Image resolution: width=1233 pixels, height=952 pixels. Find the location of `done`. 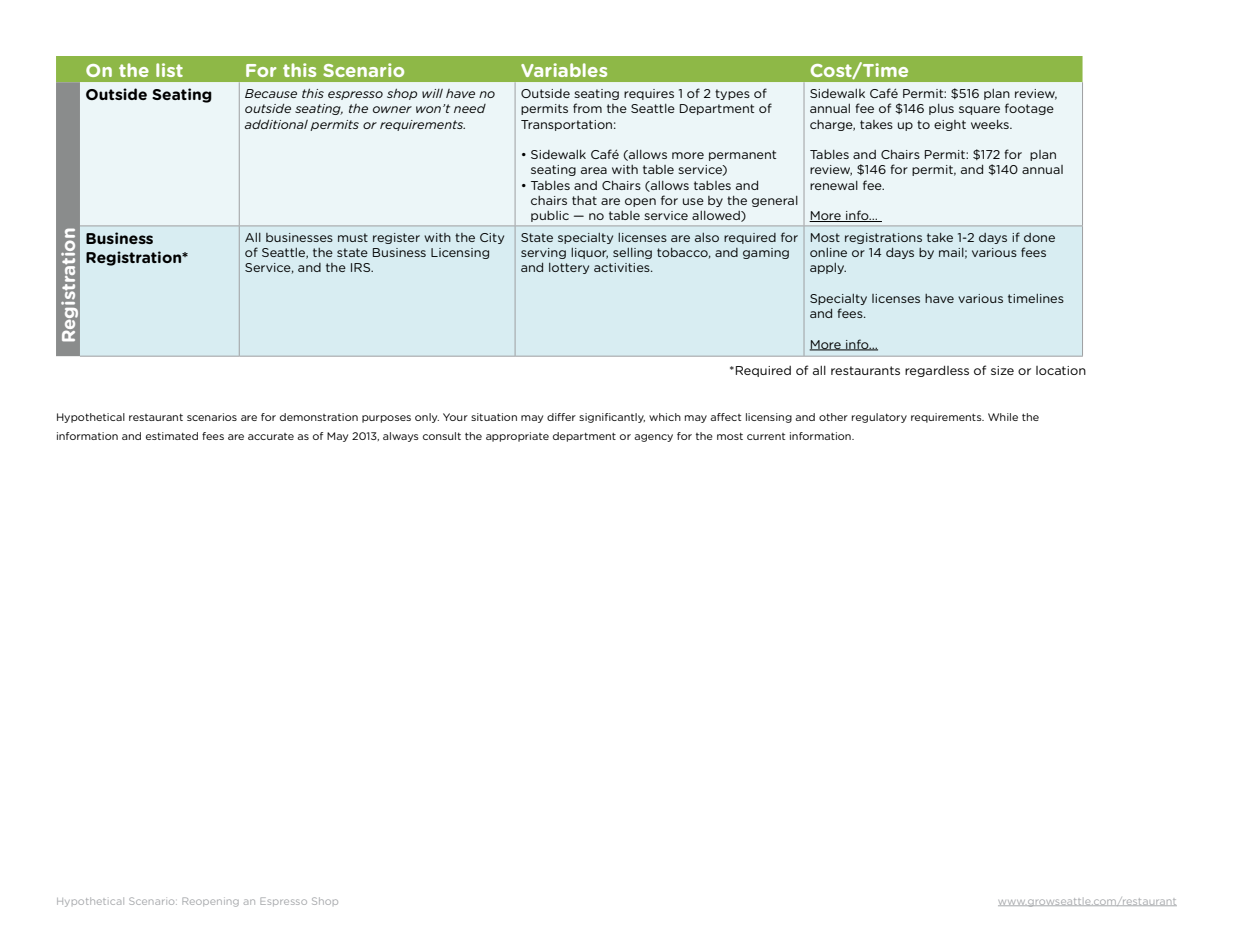

done is located at coordinates (1039, 237).
